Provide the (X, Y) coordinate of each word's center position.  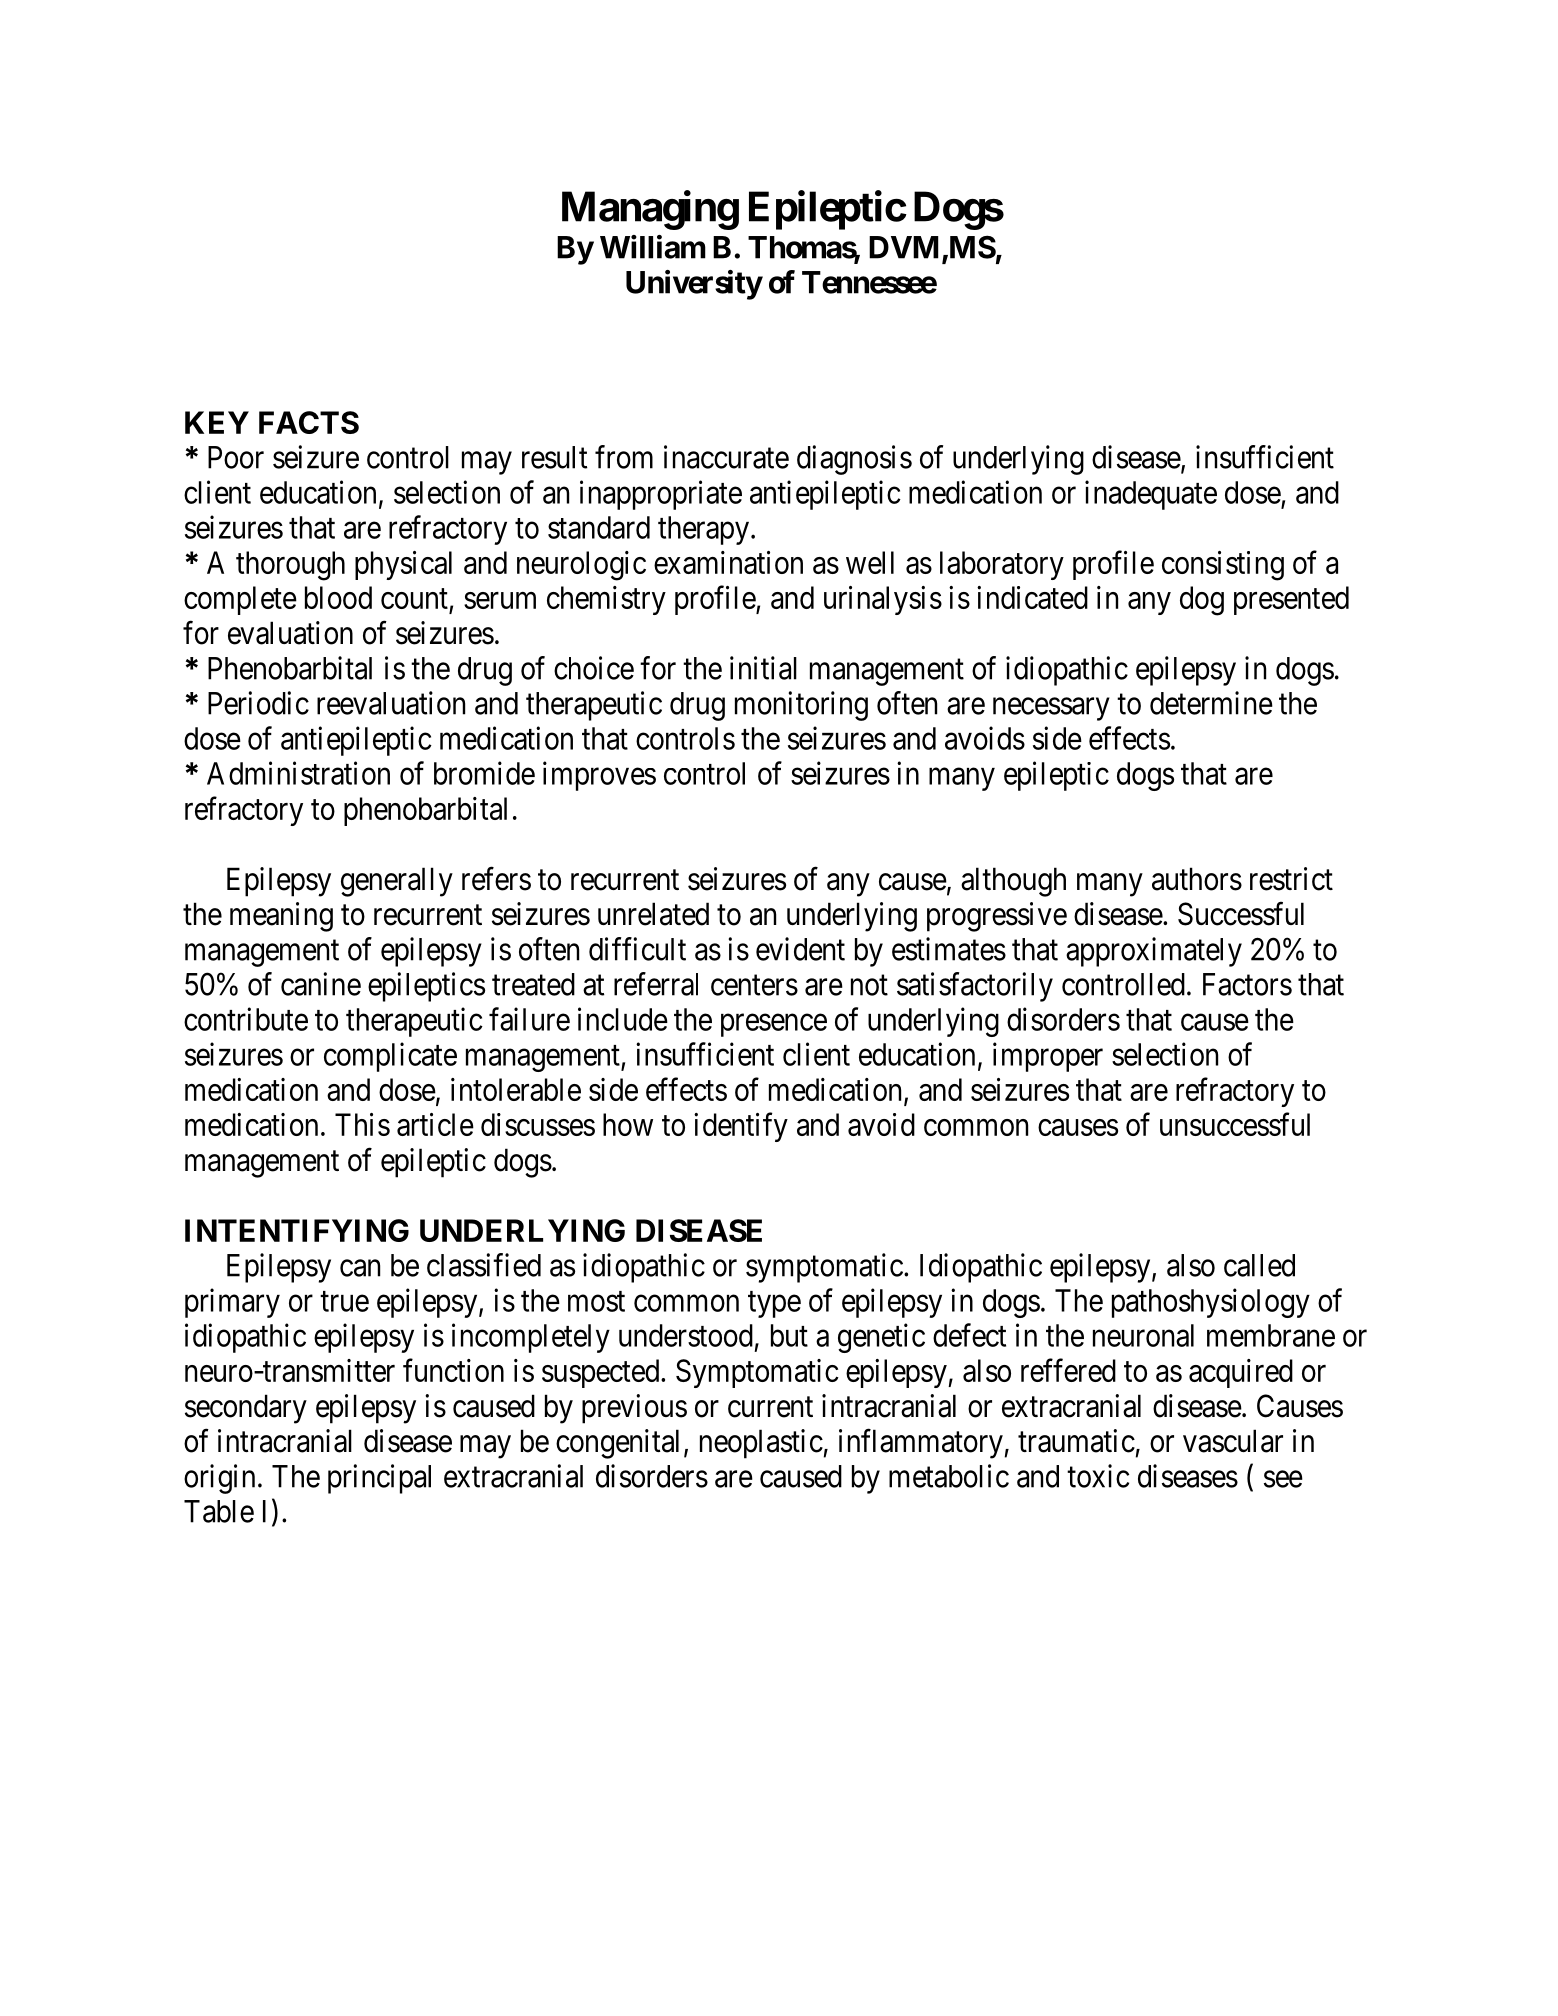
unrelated (653, 914)
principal (379, 1479)
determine (1211, 703)
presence (774, 1025)
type (774, 1304)
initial (763, 668)
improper (1048, 1057)
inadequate (1151, 495)
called (1259, 1265)
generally (397, 882)
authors (1197, 879)
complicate (390, 1057)
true (344, 1301)
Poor (236, 457)
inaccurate (726, 457)
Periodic (258, 703)
